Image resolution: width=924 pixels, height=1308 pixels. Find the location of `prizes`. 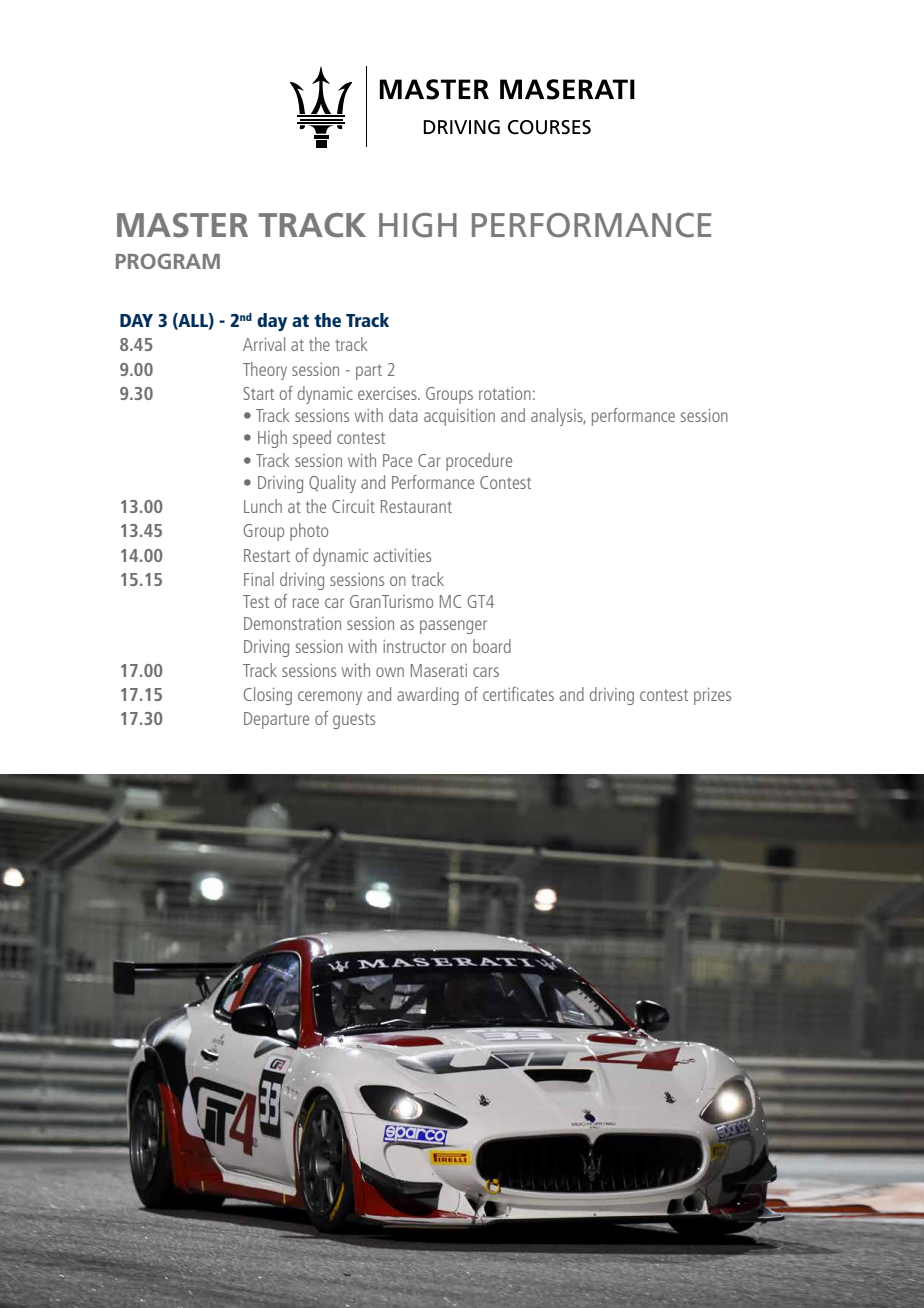

prizes is located at coordinates (712, 696).
